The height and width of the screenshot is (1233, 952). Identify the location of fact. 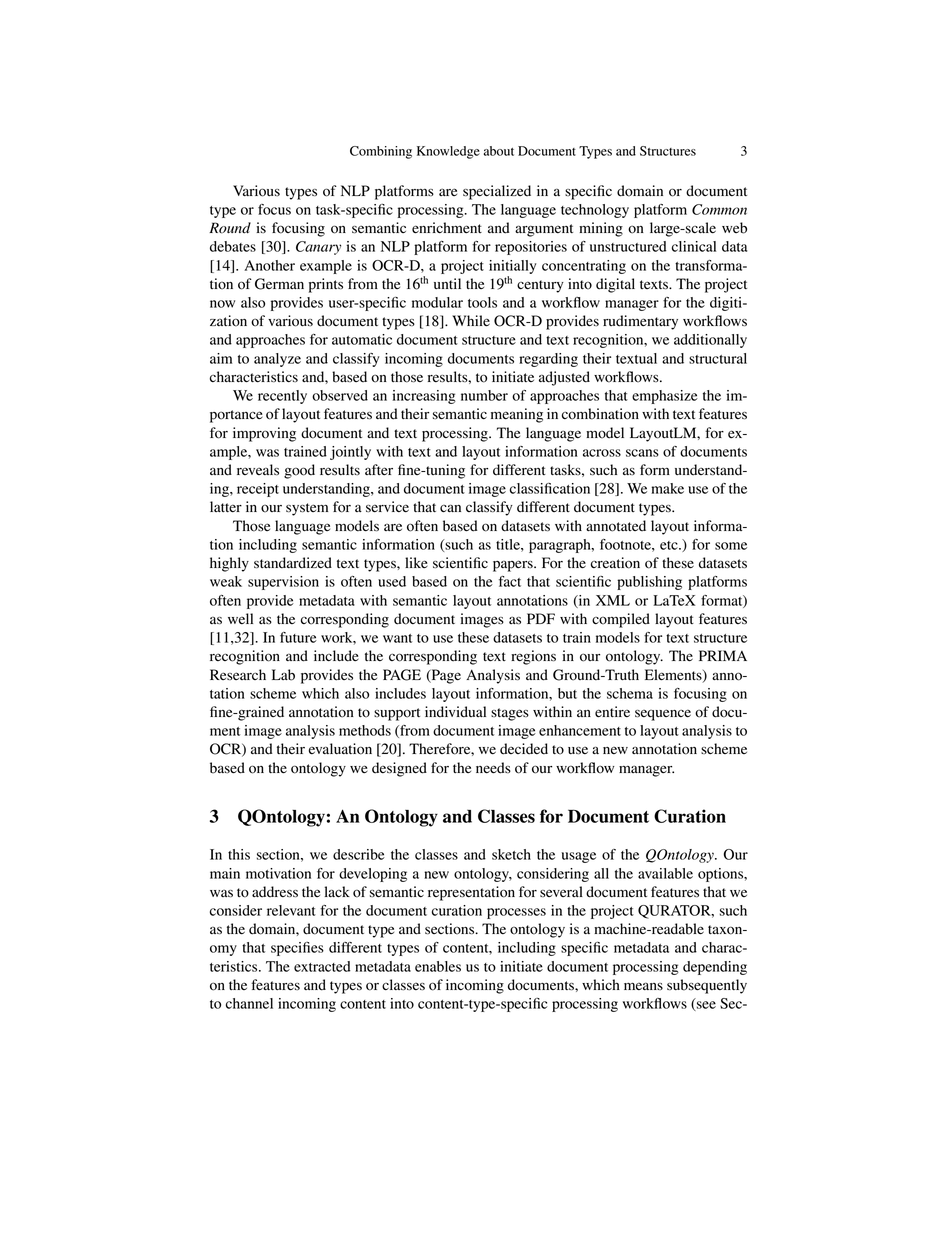
(510, 581).
